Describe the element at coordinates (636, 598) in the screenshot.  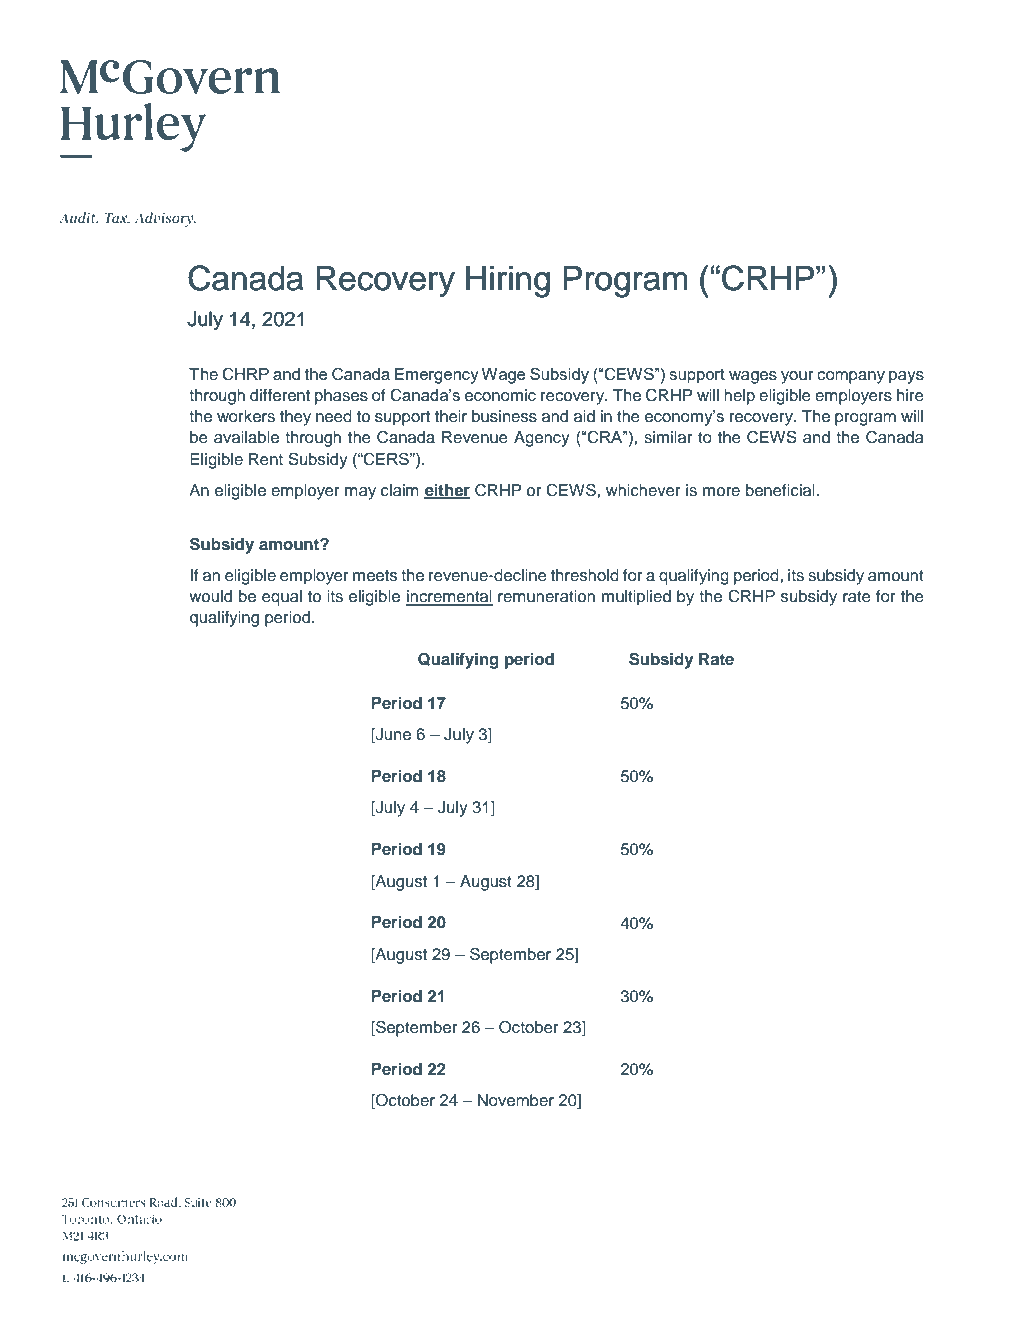
I see `multiplied` at that location.
